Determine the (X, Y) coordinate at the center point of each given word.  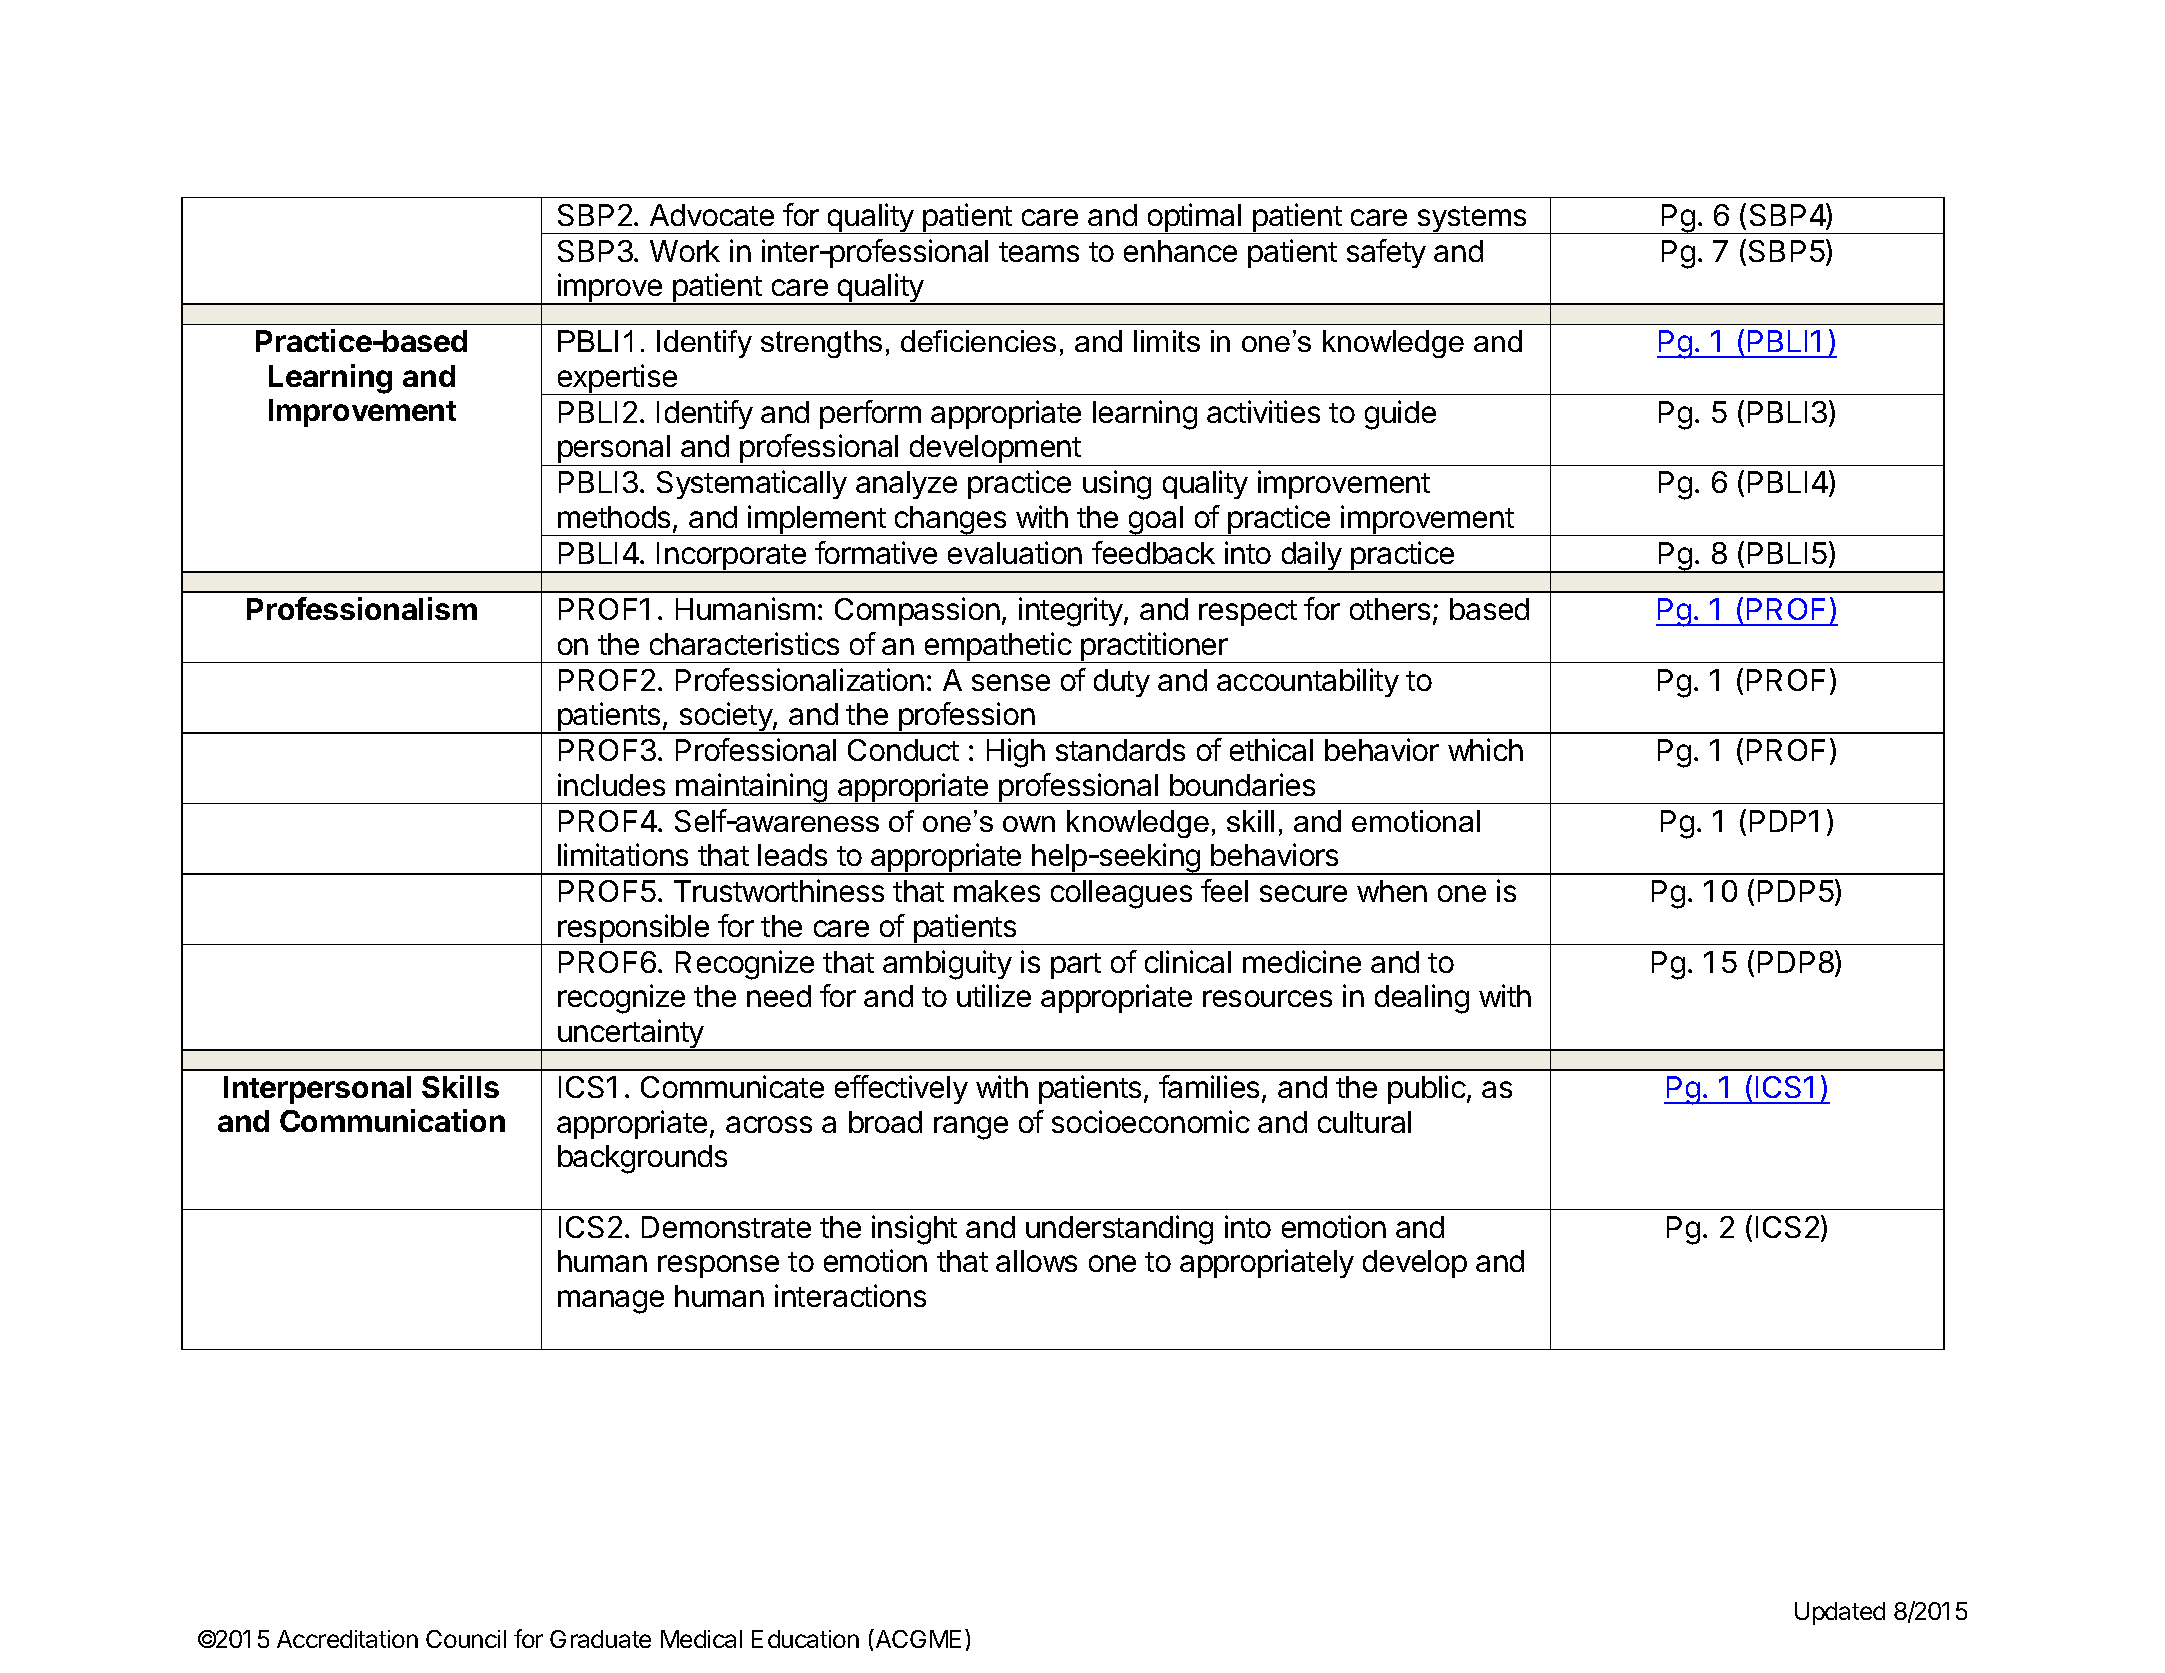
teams (1039, 252)
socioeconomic (1151, 1121)
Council (466, 1639)
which (1485, 749)
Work (685, 251)
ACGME (917, 1638)
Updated (1840, 1613)
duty (1122, 683)
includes (611, 784)
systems (1472, 220)
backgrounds (642, 1159)
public (1427, 1089)
